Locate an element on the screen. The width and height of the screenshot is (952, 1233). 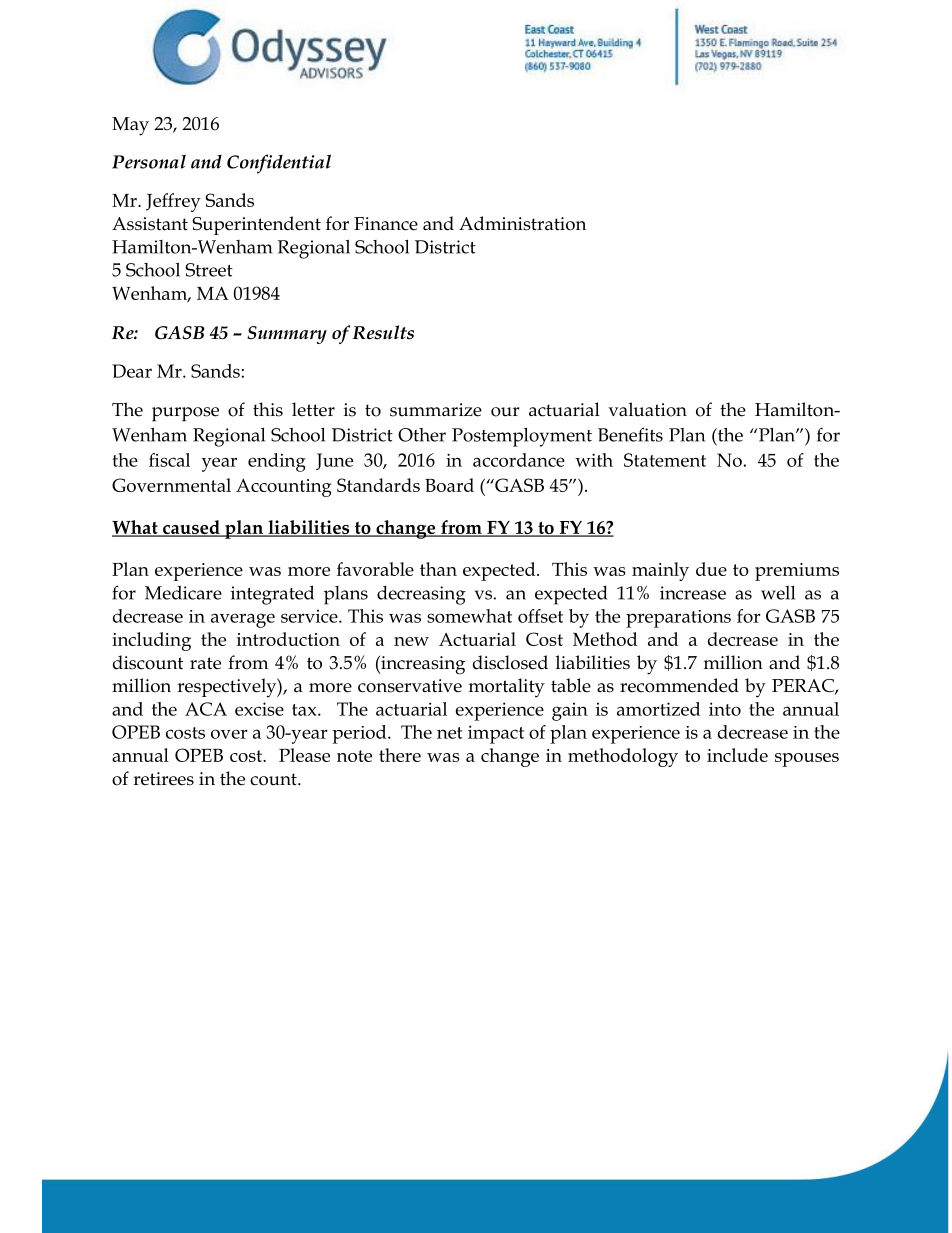
Statement is located at coordinates (665, 460).
